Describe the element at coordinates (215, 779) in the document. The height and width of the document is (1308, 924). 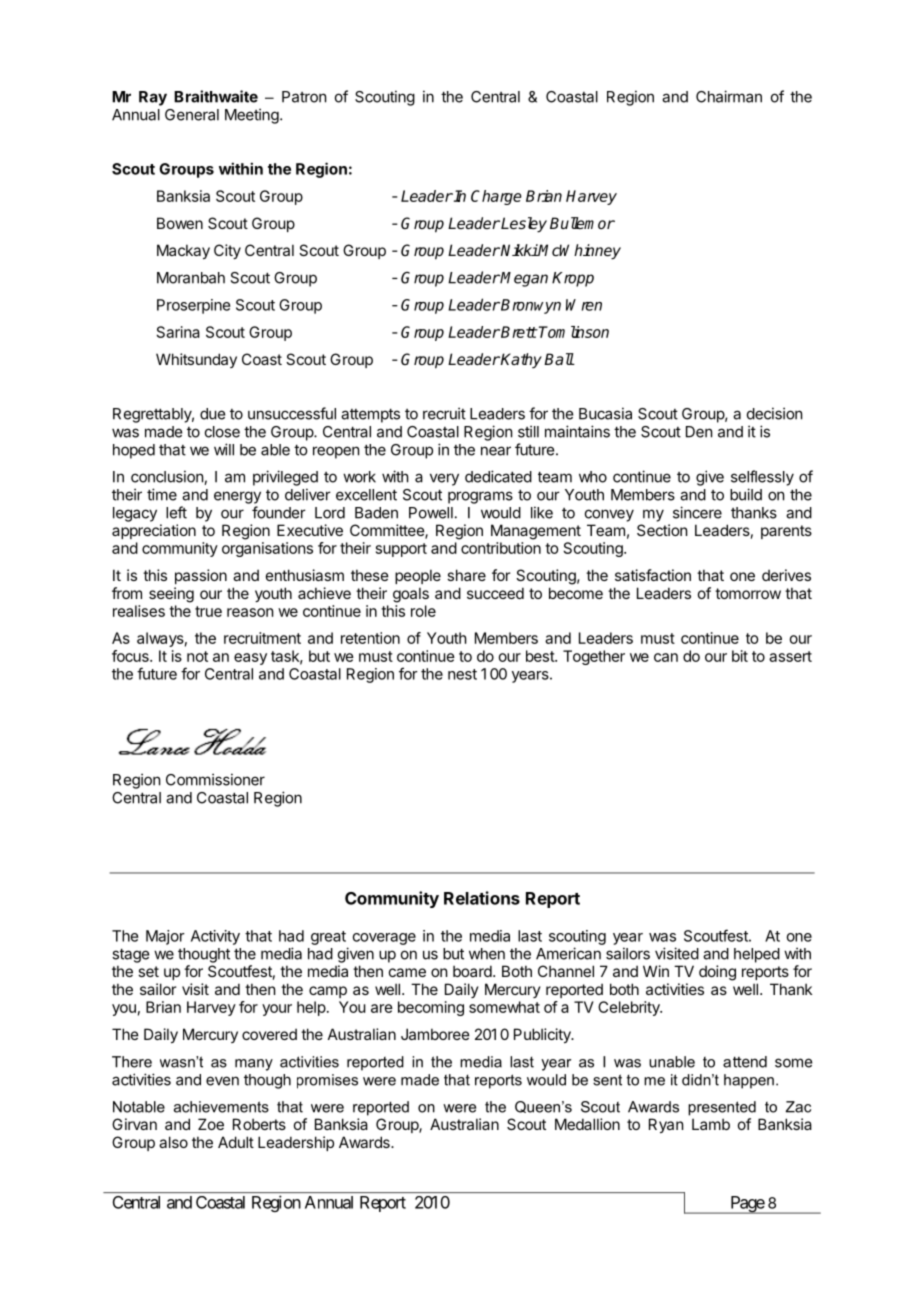
I see `Commissioner` at that location.
